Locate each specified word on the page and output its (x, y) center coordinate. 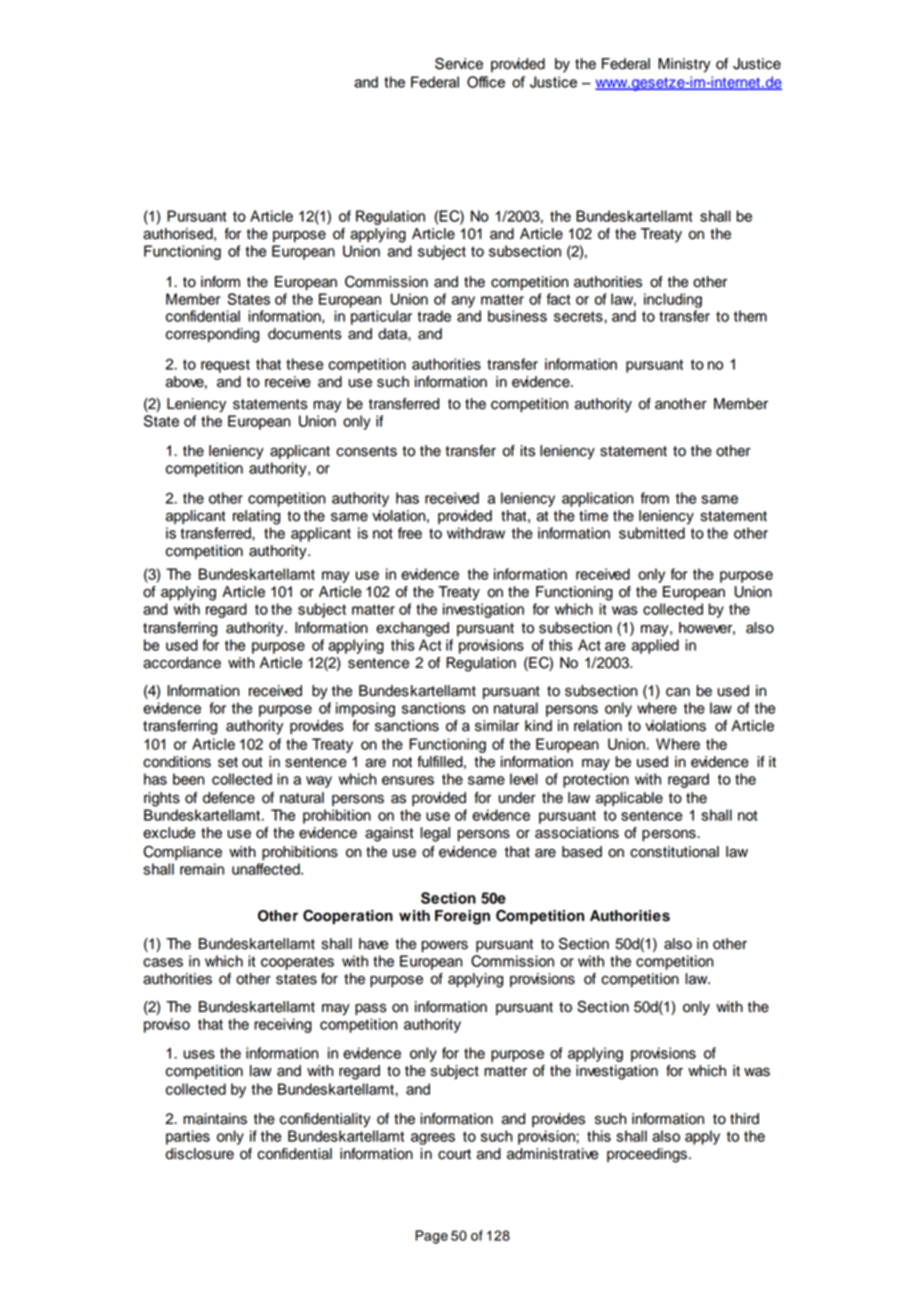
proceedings (647, 1155)
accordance (182, 663)
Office (486, 82)
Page (431, 1237)
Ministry (684, 65)
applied (655, 646)
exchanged (412, 629)
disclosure (200, 1154)
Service (459, 63)
